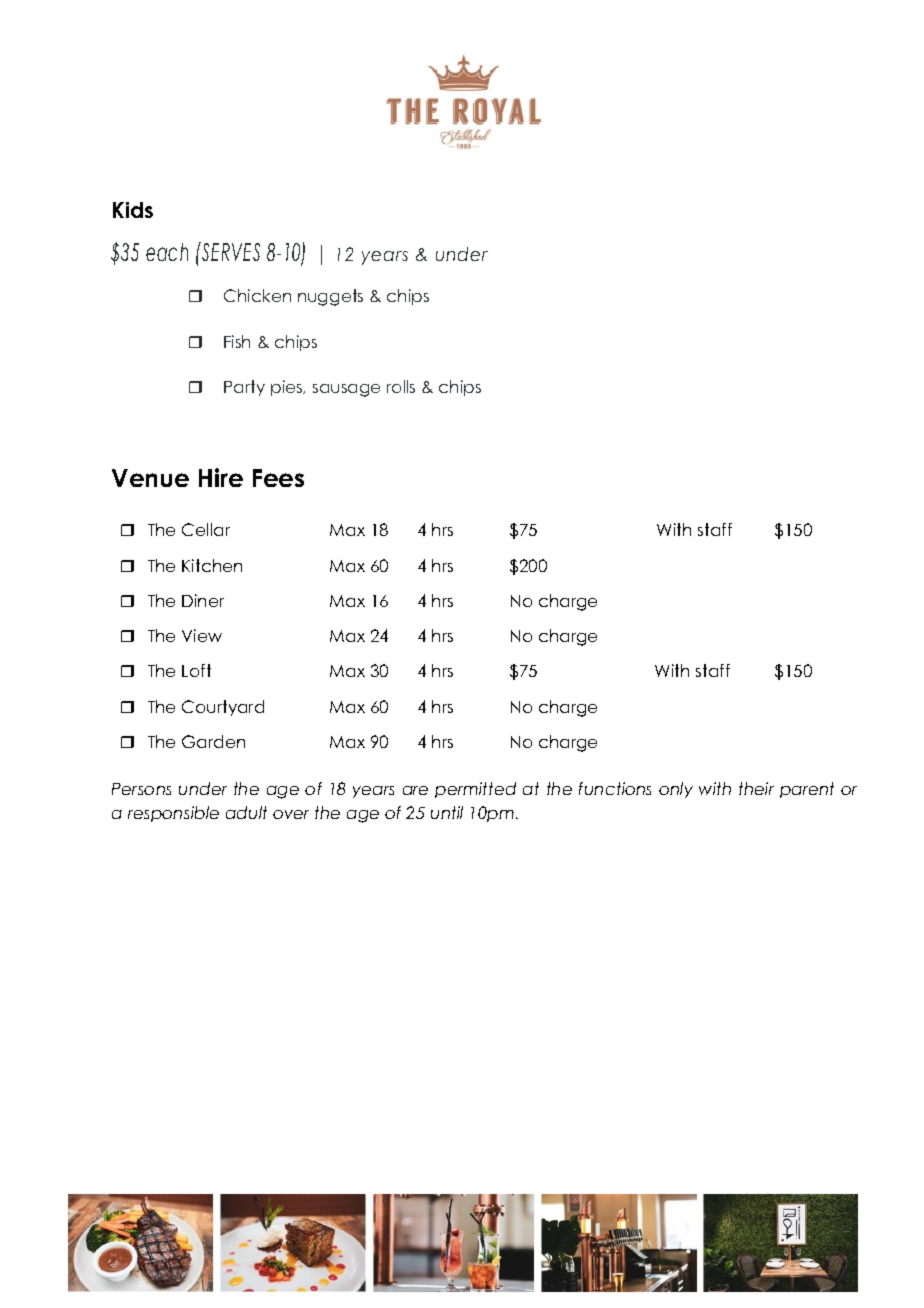 This page has width=924, height=1308. Describe the element at coordinates (221, 477) in the page. I see `Hire` at that location.
